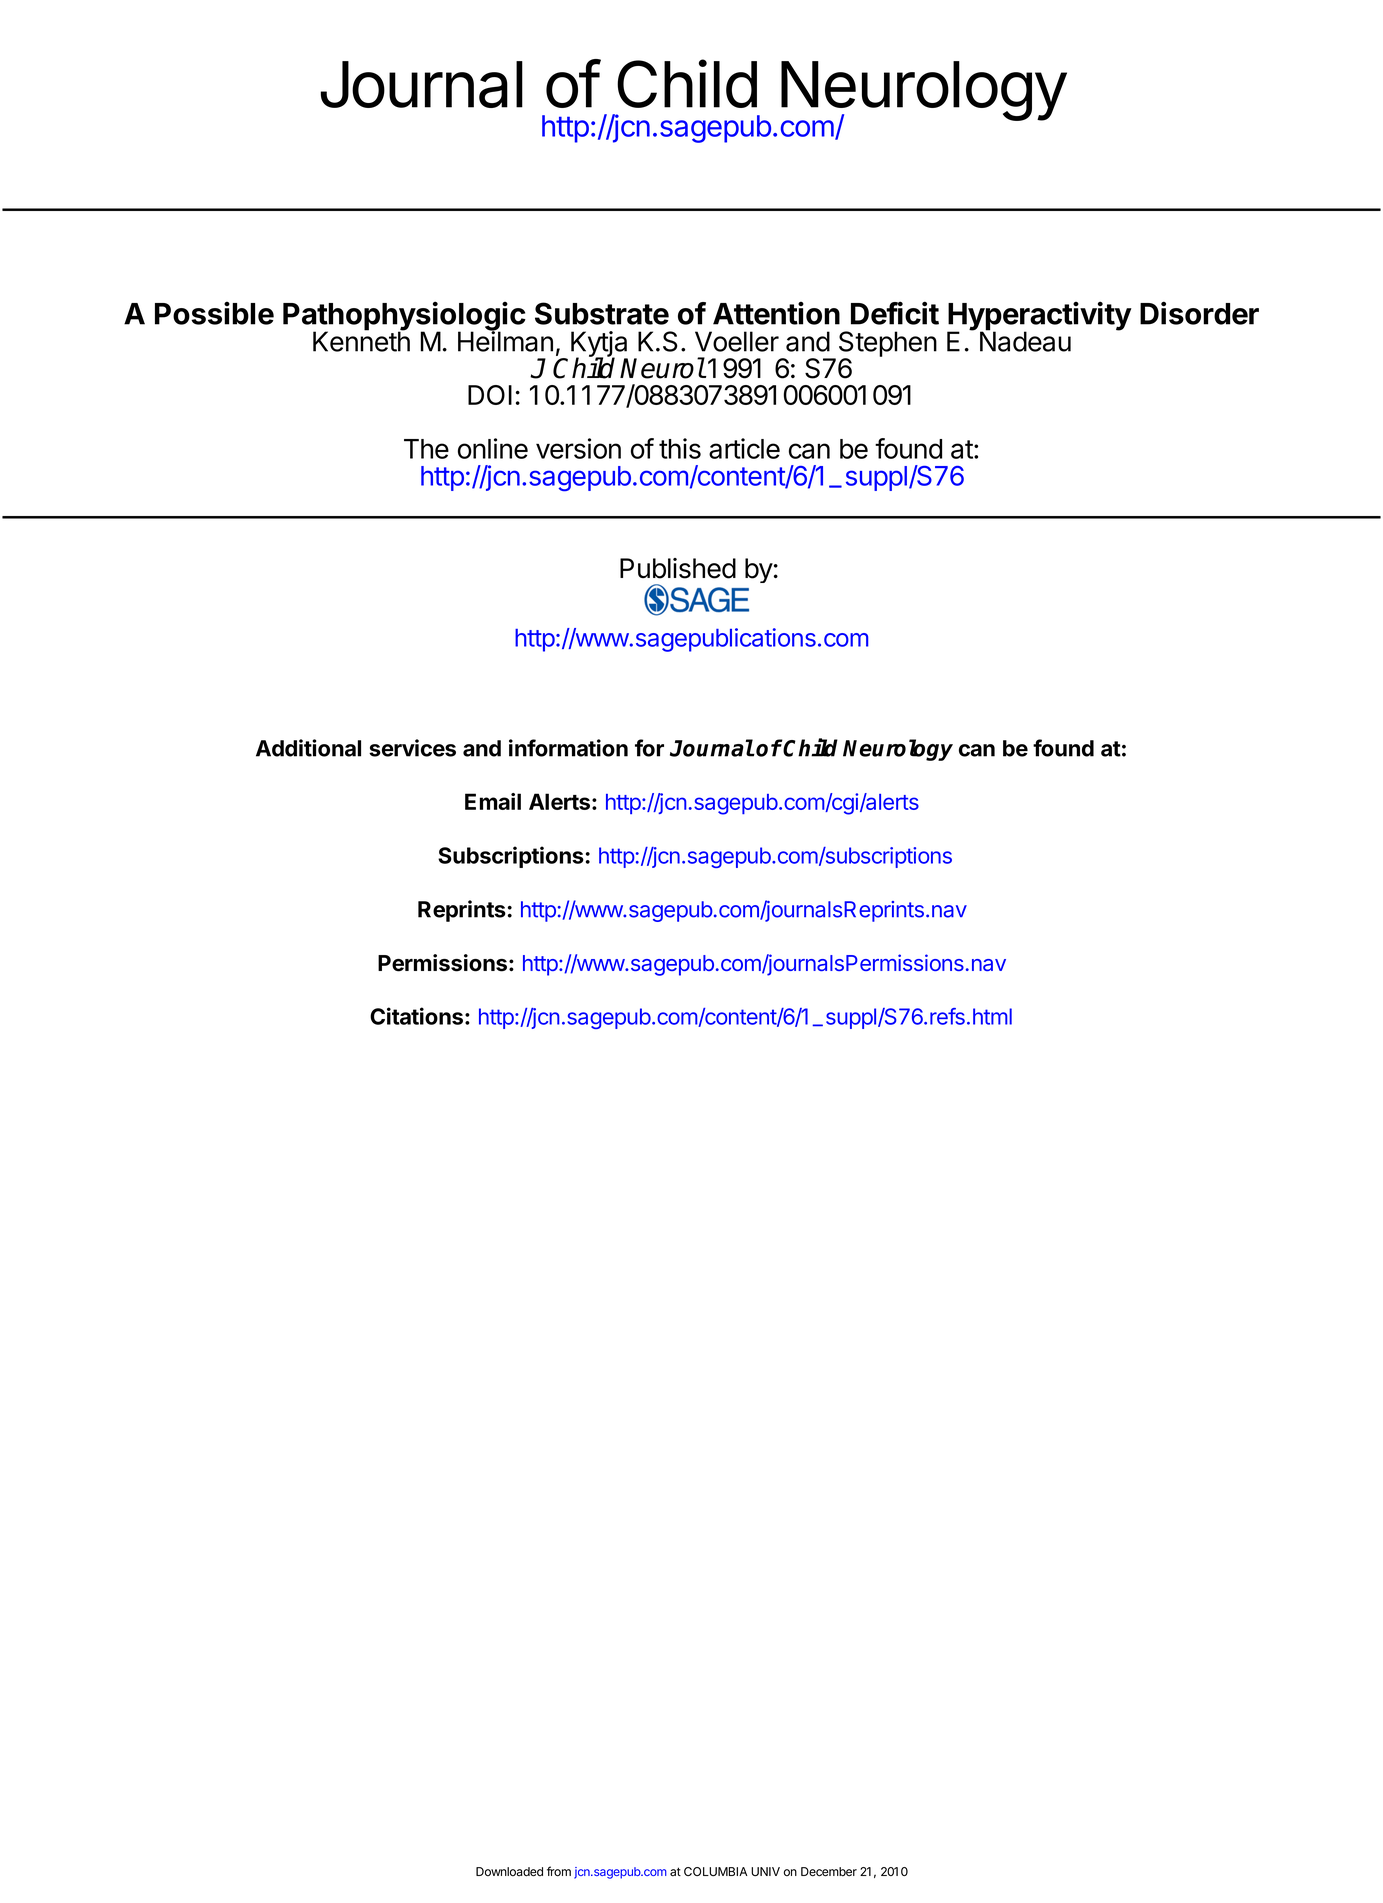  I want to click on December, so click(829, 1872).
